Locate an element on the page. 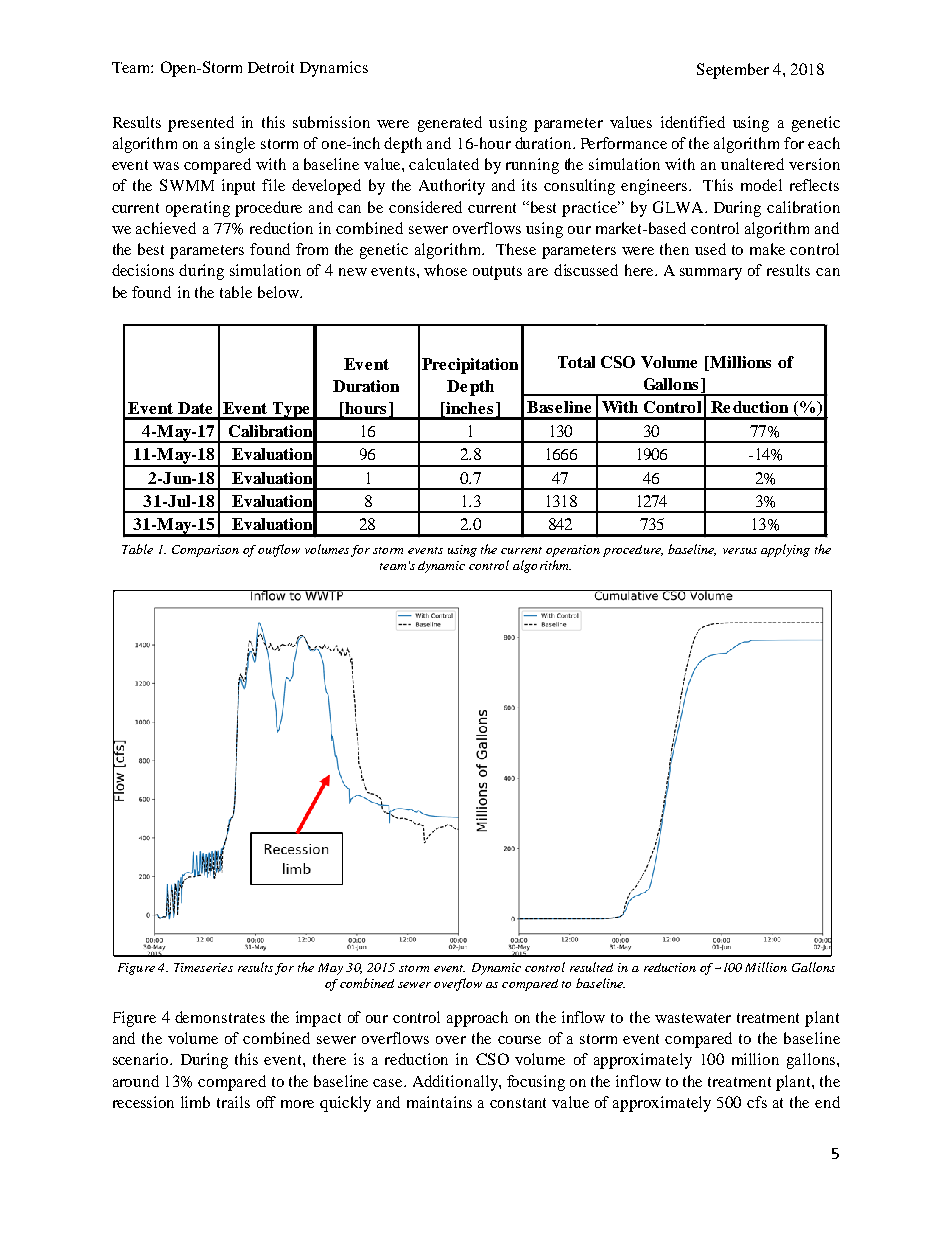 The image size is (952, 1233). September is located at coordinates (733, 71).
